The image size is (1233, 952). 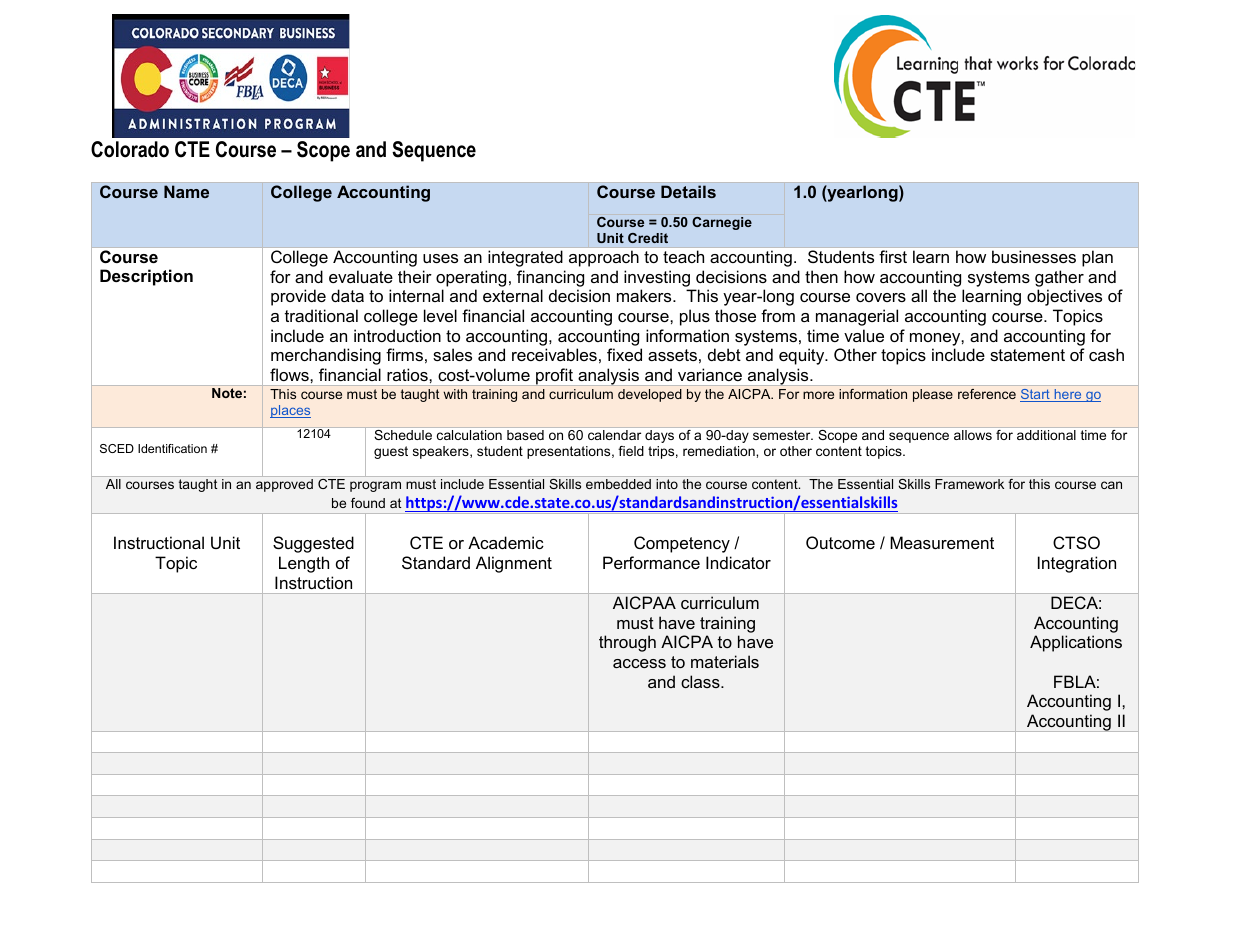 I want to click on places, so click(x=290, y=411).
